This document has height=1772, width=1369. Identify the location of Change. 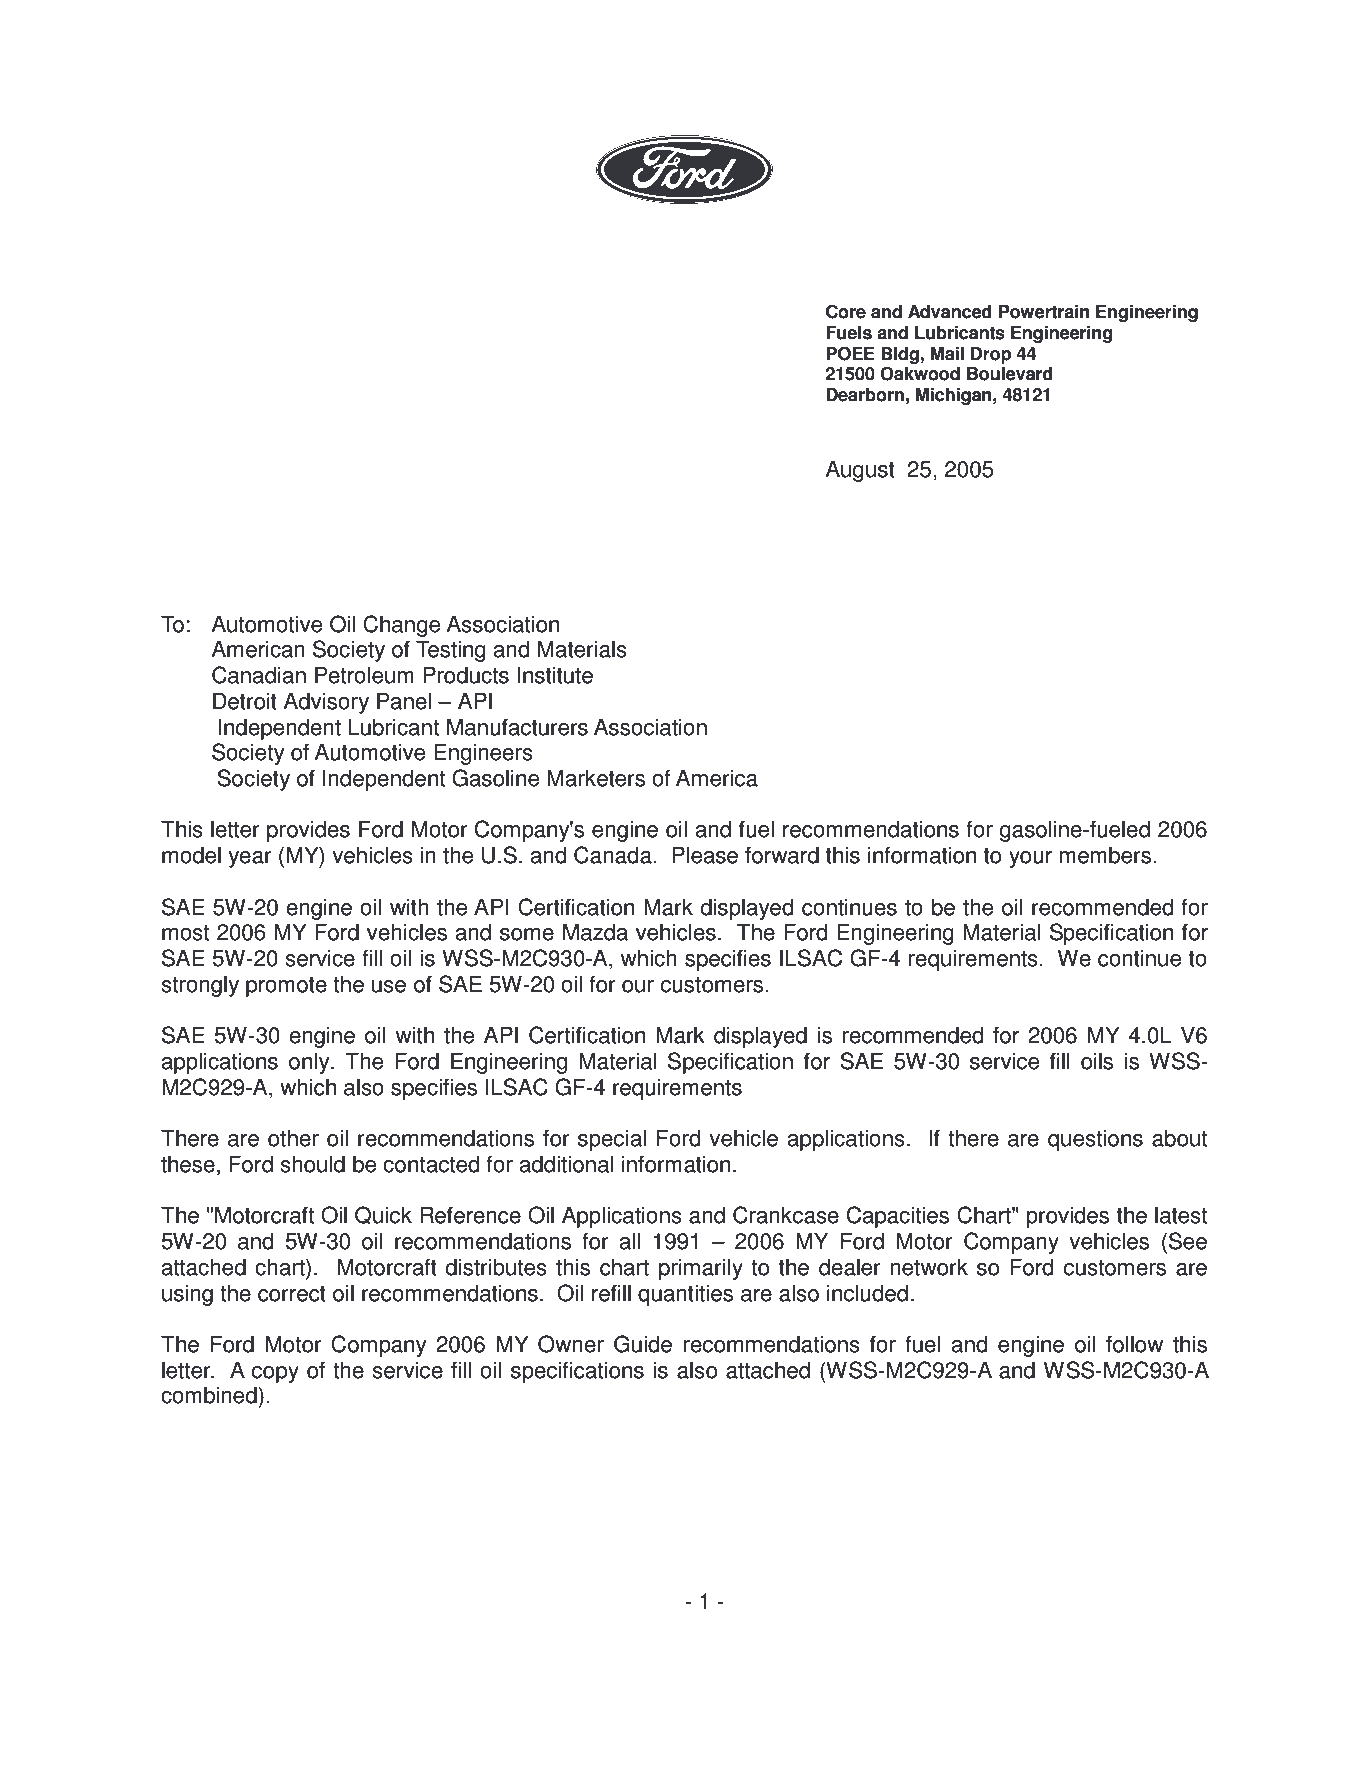
(401, 626).
